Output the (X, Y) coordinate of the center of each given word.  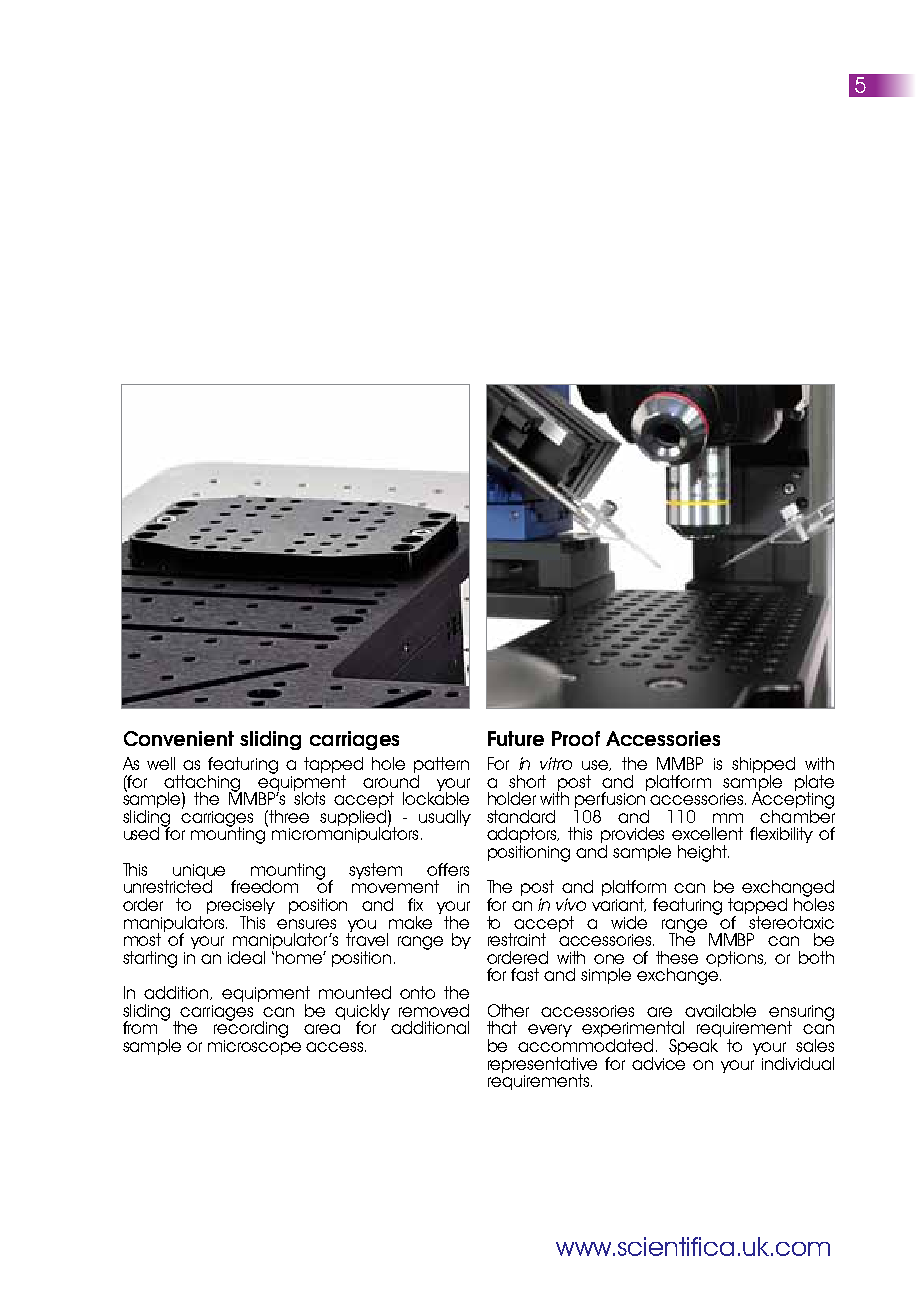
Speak (693, 1047)
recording (251, 1028)
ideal (246, 957)
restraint (517, 939)
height (703, 853)
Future (516, 738)
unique (199, 872)
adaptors (523, 836)
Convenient (179, 738)
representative (542, 1066)
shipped (763, 766)
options (736, 959)
